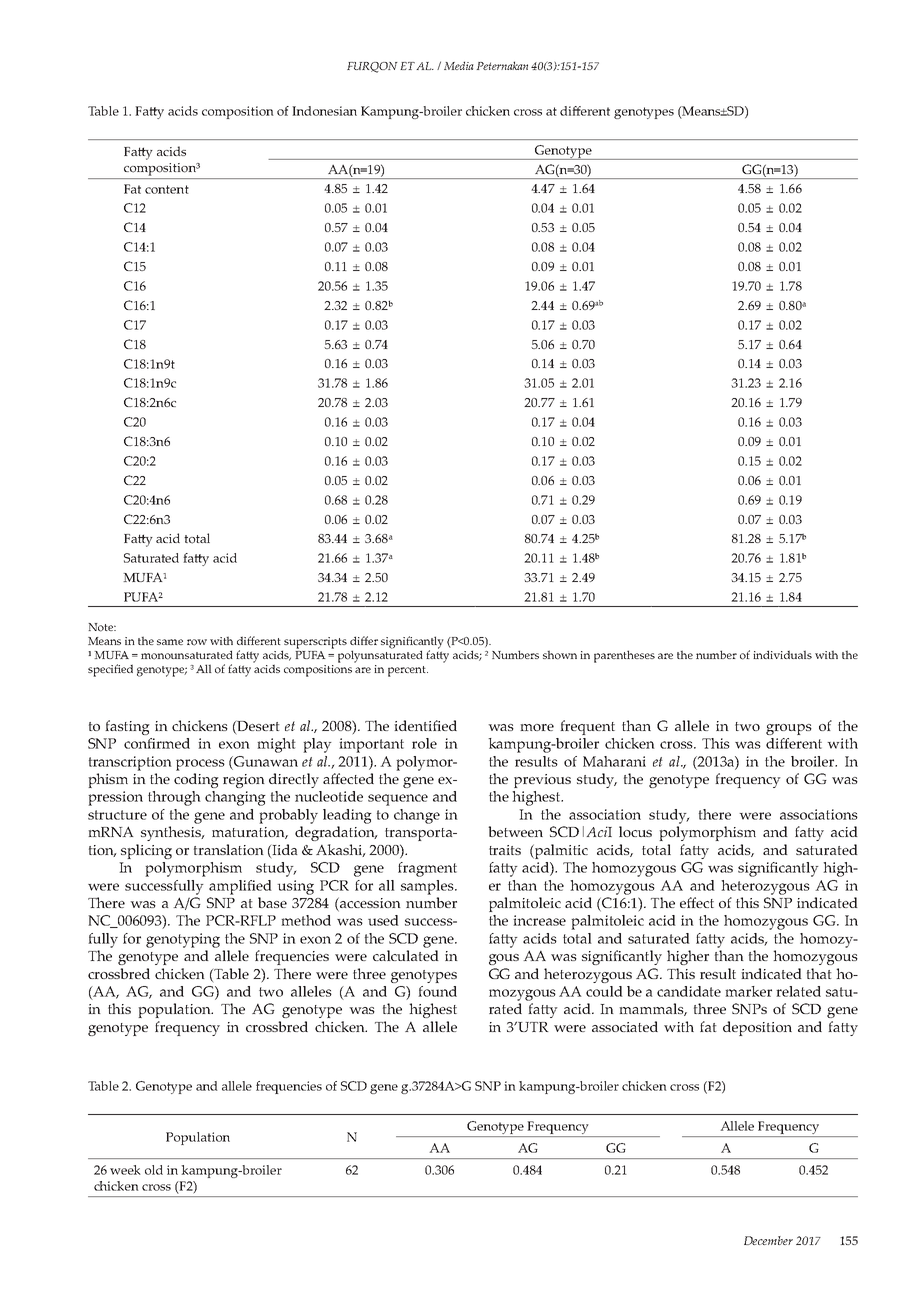 This document has width=924, height=1308. I want to click on Media, so click(459, 65).
